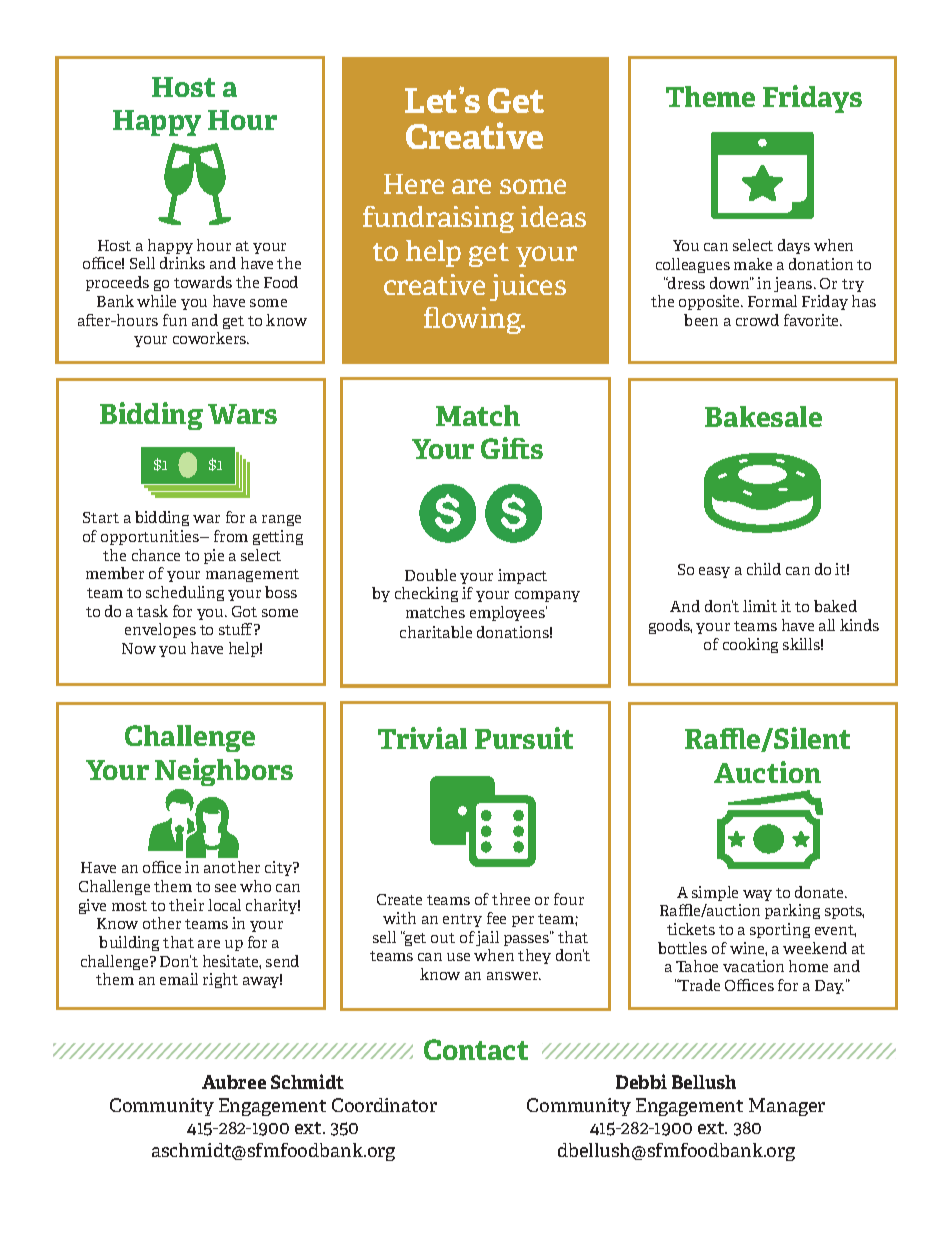 This screenshot has width=952, height=1233. What do you see at coordinates (476, 1049) in the screenshot?
I see `Contact` at bounding box center [476, 1049].
